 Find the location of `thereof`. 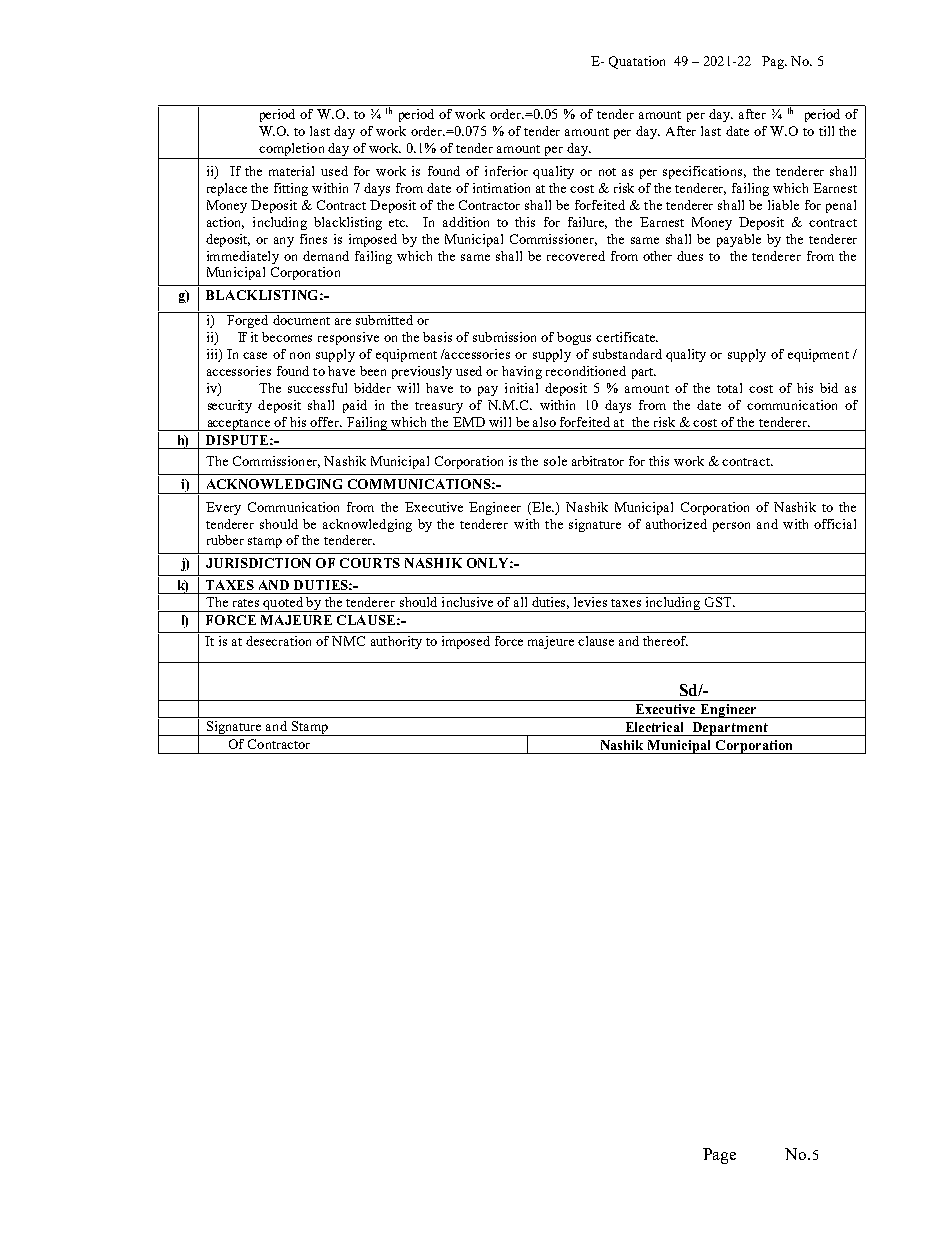

thereof is located at coordinates (665, 641).
